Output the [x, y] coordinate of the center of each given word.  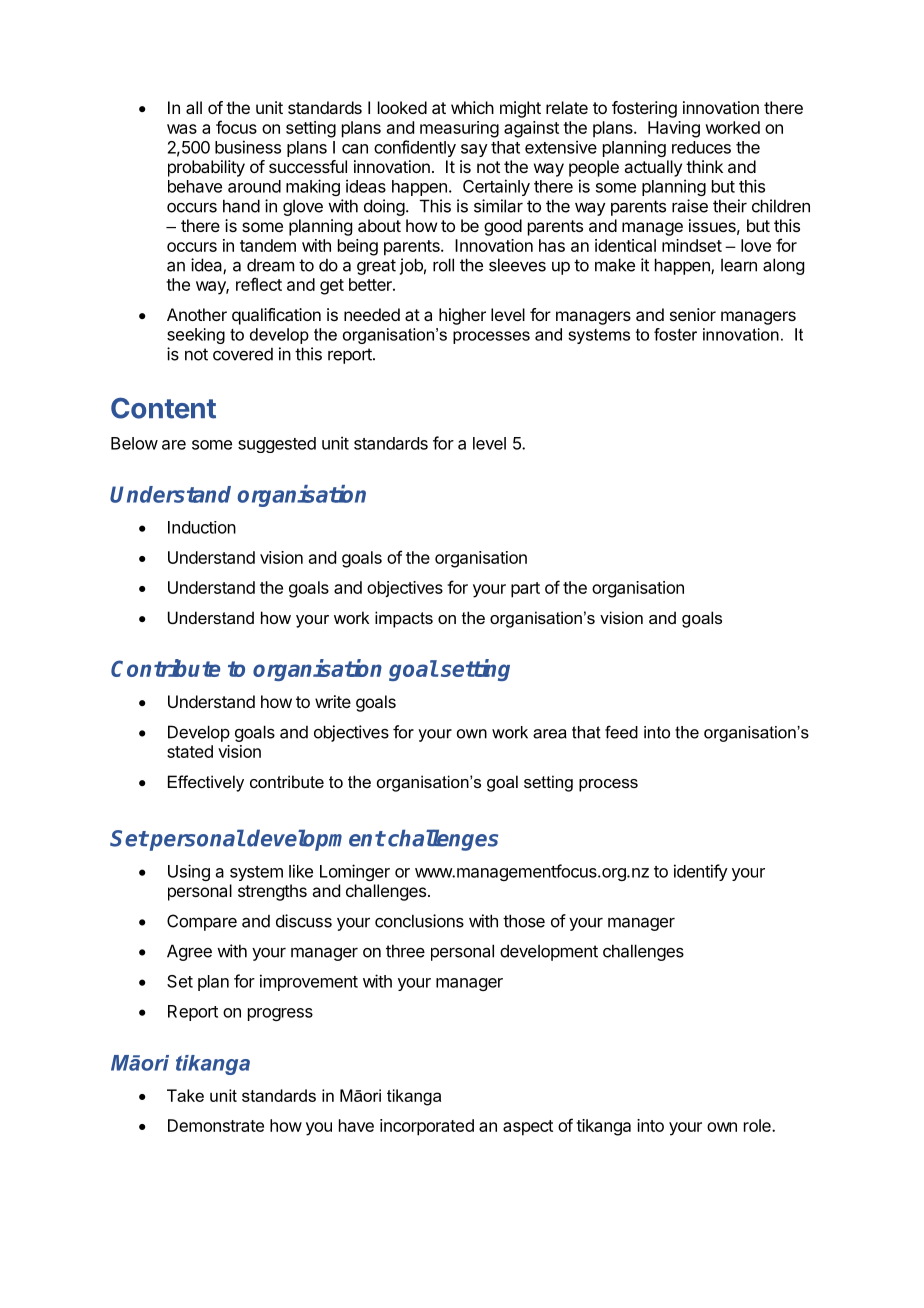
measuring [459, 129]
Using [189, 872]
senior [693, 314]
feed [621, 732]
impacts [404, 619]
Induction [202, 527]
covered [243, 354]
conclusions [419, 921]
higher [462, 316]
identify [701, 872]
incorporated [427, 1127]
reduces [701, 147]
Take [185, 1095]
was [182, 129]
